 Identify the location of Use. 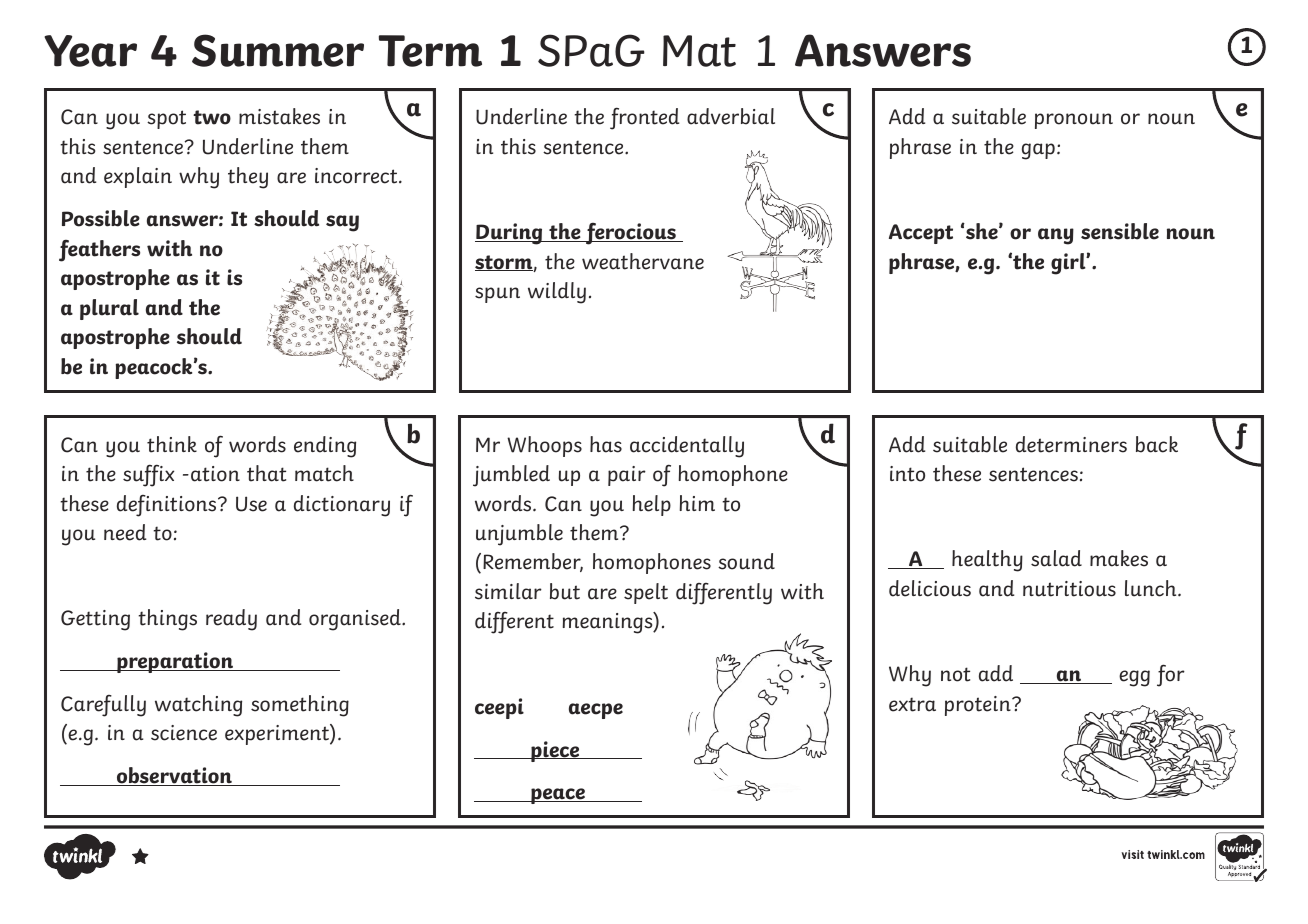
(251, 504).
